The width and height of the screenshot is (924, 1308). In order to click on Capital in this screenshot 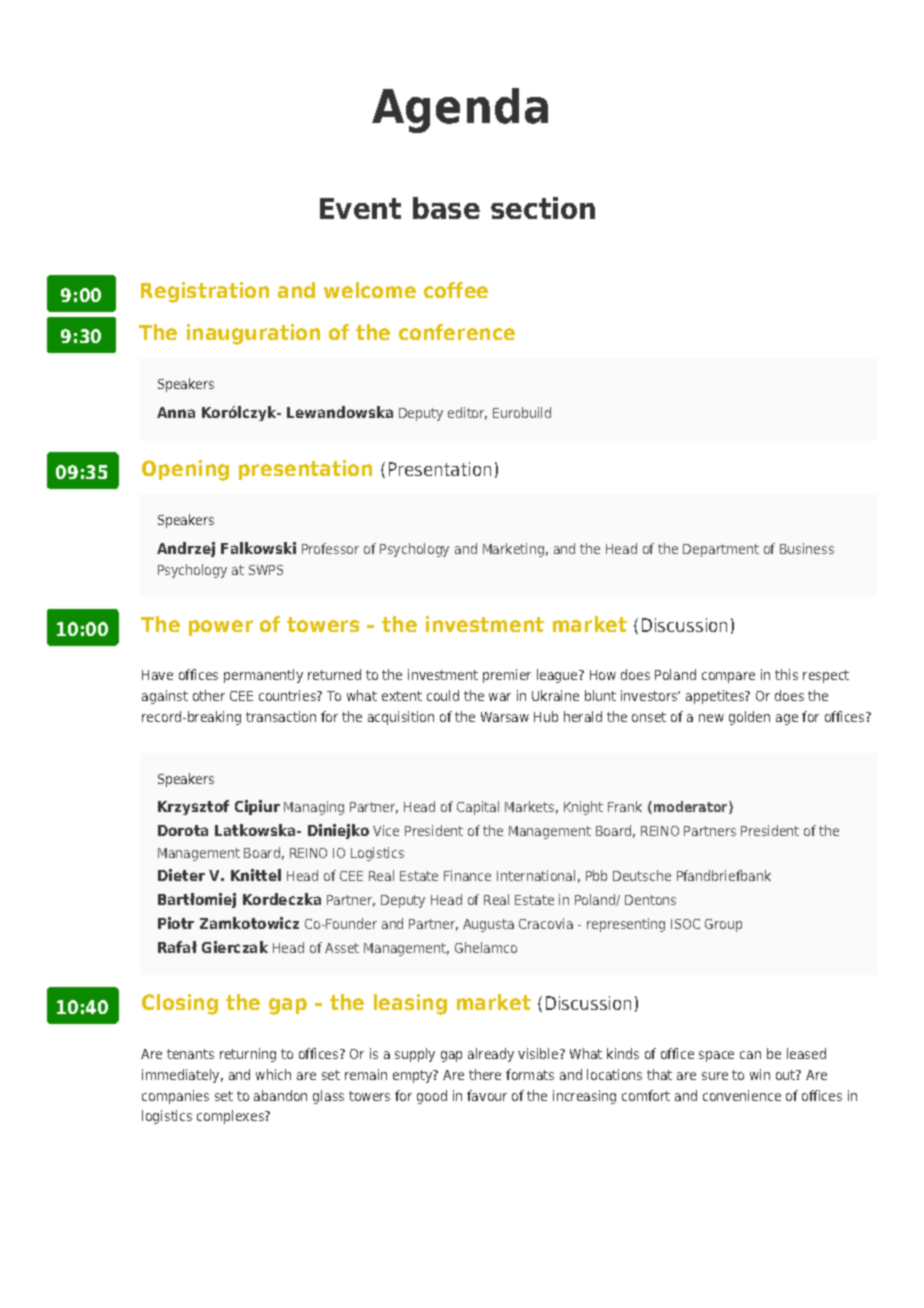, I will do `click(478, 808)`.
